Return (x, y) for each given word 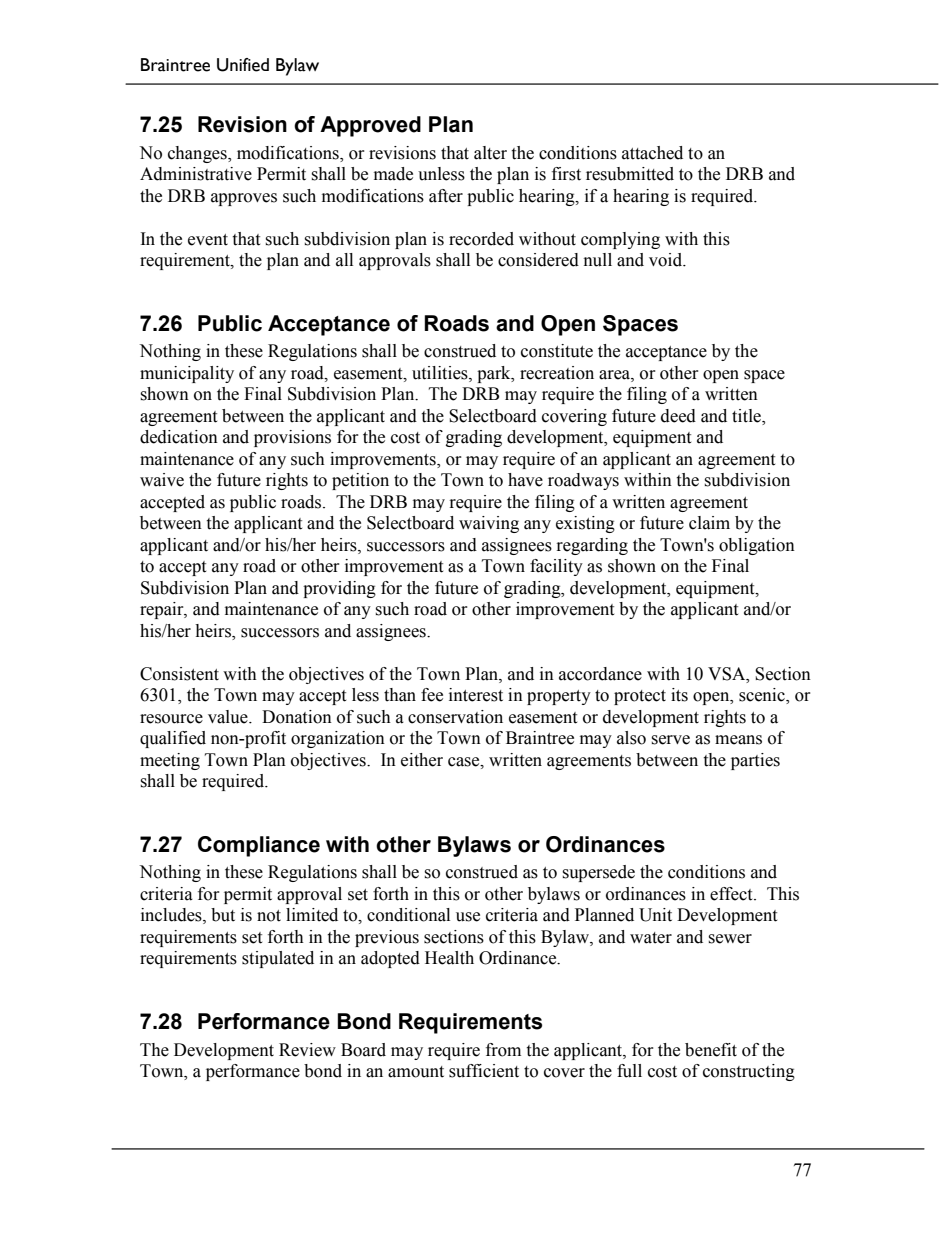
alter (490, 153)
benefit (711, 1050)
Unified (243, 65)
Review (307, 1050)
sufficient (484, 1071)
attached (652, 153)
